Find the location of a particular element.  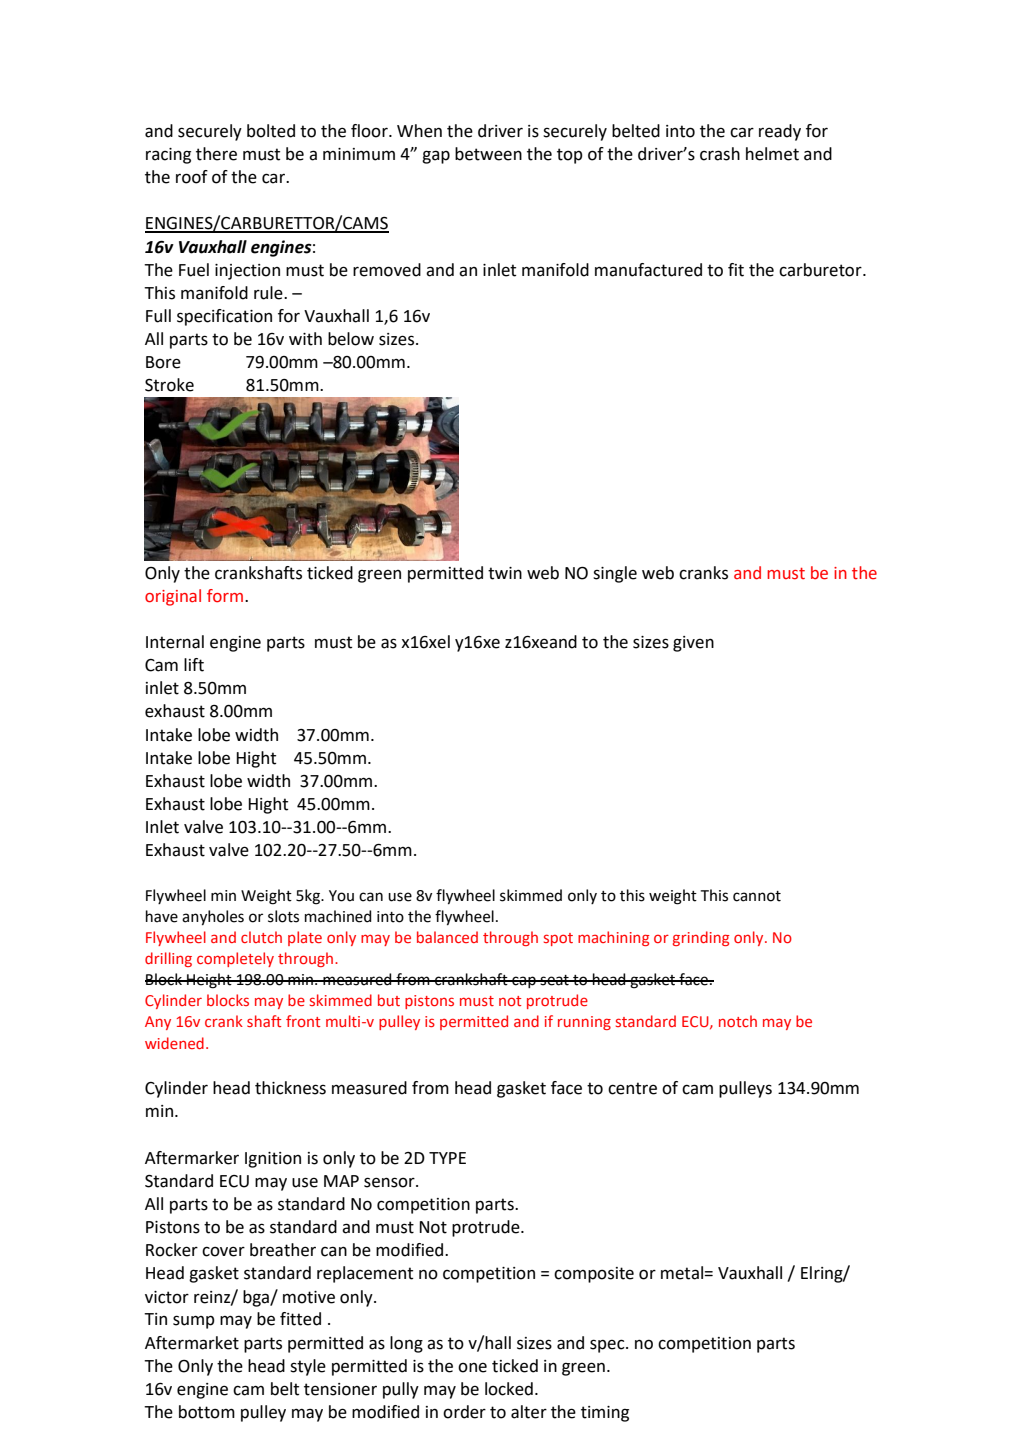

between is located at coordinates (488, 154).
